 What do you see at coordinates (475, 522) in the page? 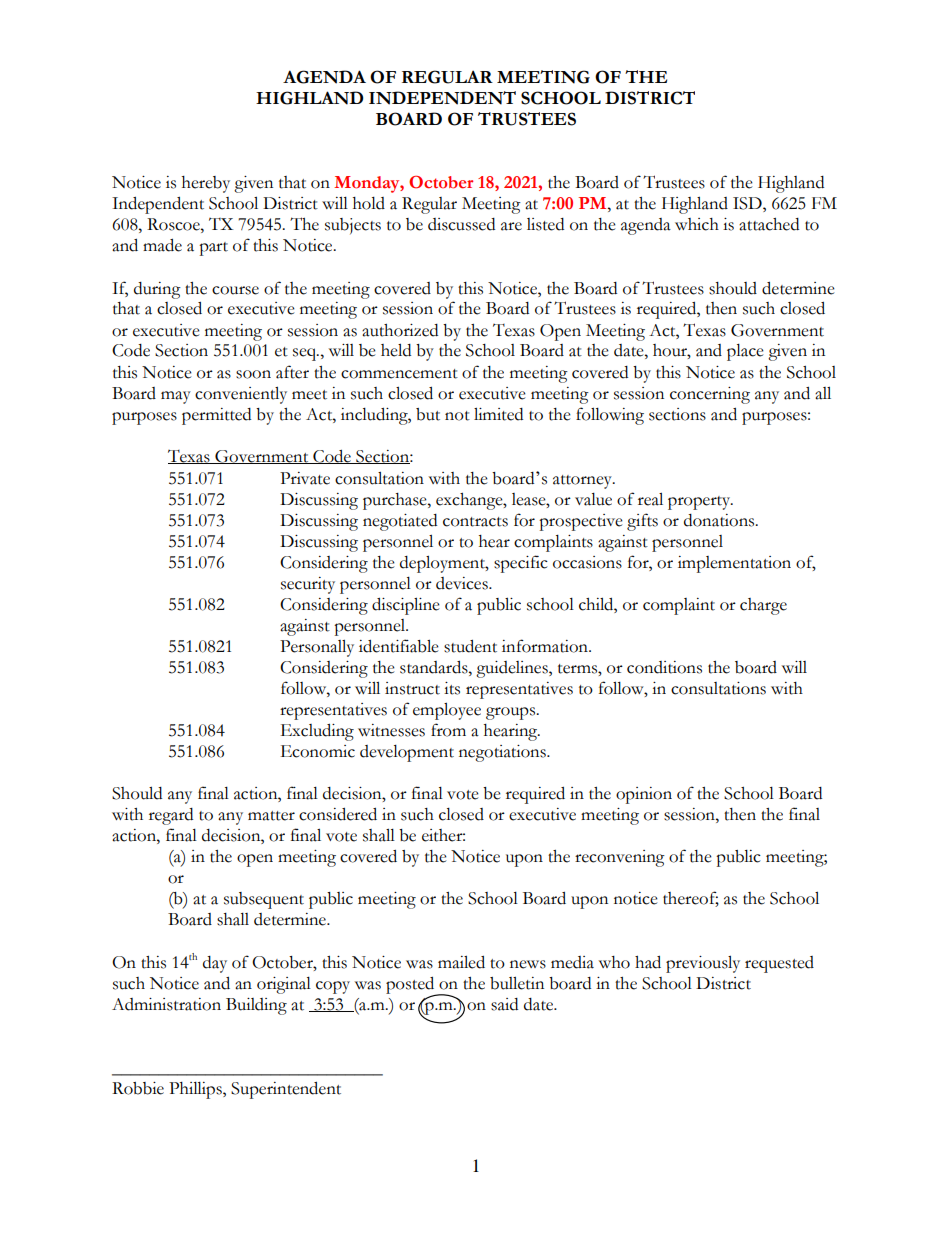
I see `contracts` at bounding box center [475, 522].
